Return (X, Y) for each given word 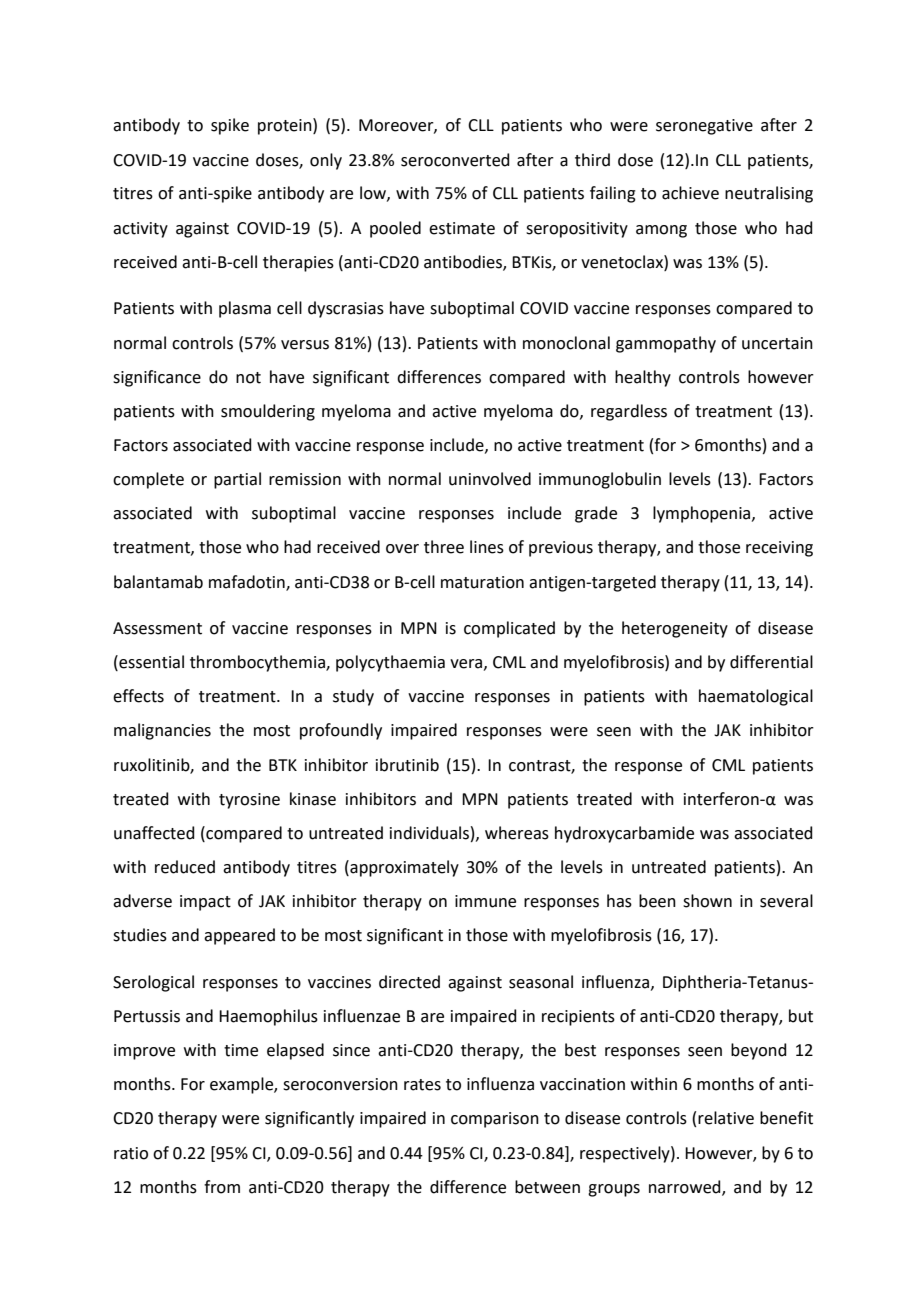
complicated (509, 629)
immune (485, 901)
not (248, 378)
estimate (462, 228)
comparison (495, 1120)
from (222, 1187)
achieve (690, 193)
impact (205, 903)
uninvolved (490, 479)
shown (707, 901)
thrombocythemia (258, 663)
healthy (643, 378)
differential (771, 662)
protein (286, 126)
